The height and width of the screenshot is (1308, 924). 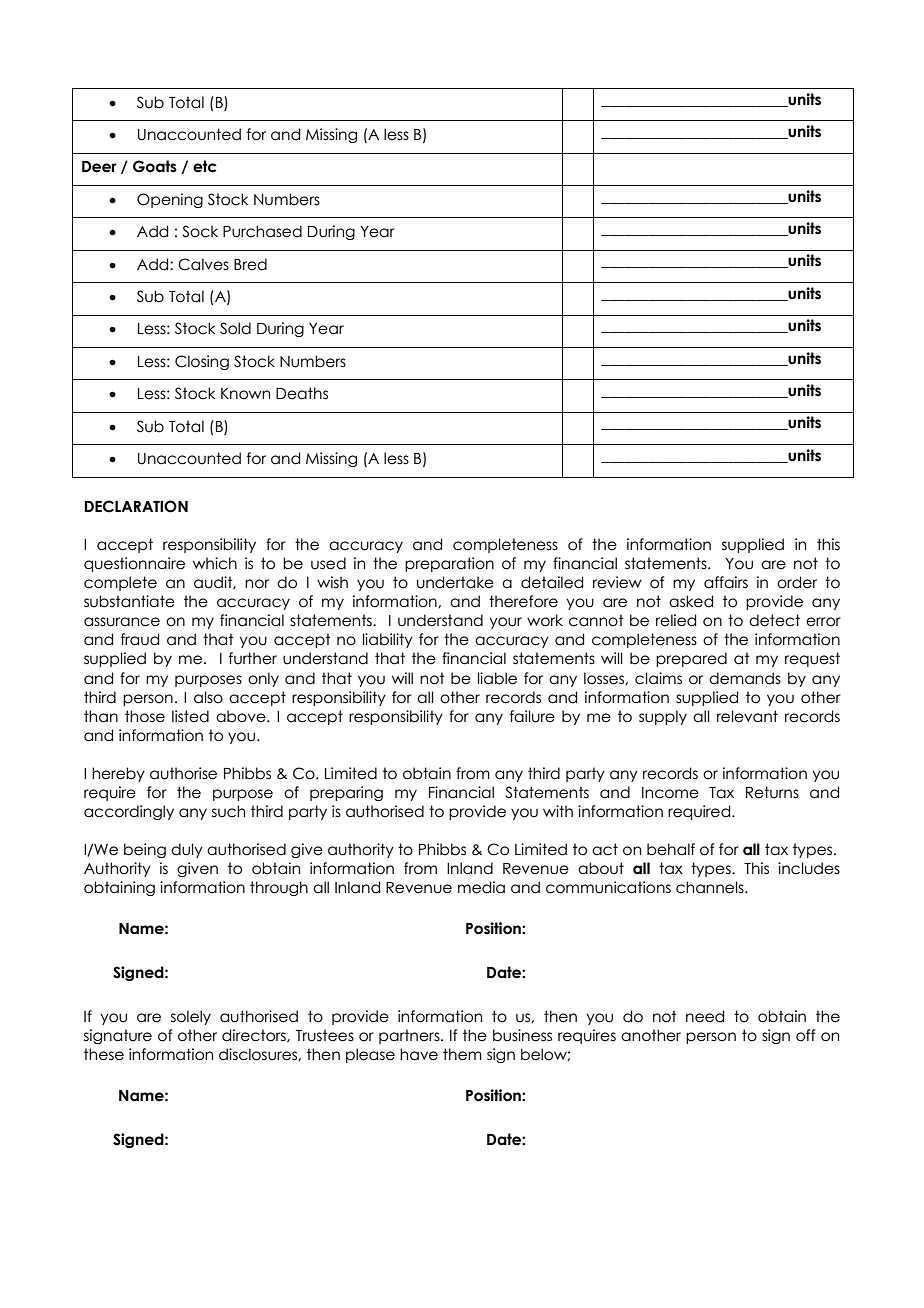 What do you see at coordinates (170, 200) in the screenshot?
I see `Opening` at bounding box center [170, 200].
